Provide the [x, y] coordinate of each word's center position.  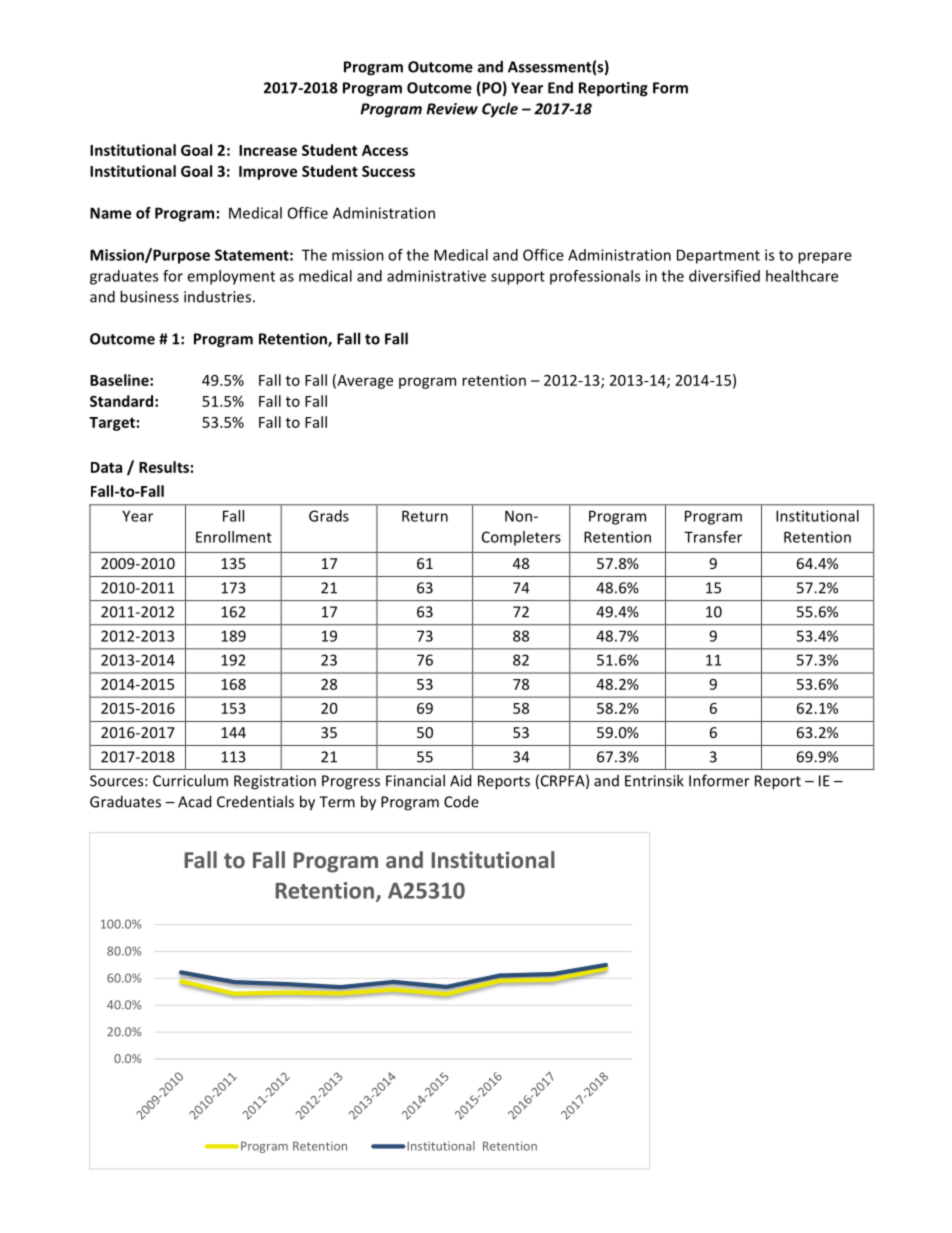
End [560, 87]
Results [164, 467]
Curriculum [190, 780]
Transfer [713, 537]
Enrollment [234, 537]
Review [452, 109]
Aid [460, 780]
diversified [724, 276]
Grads [329, 516]
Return [425, 516]
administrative [436, 276]
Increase [268, 150]
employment [231, 277]
